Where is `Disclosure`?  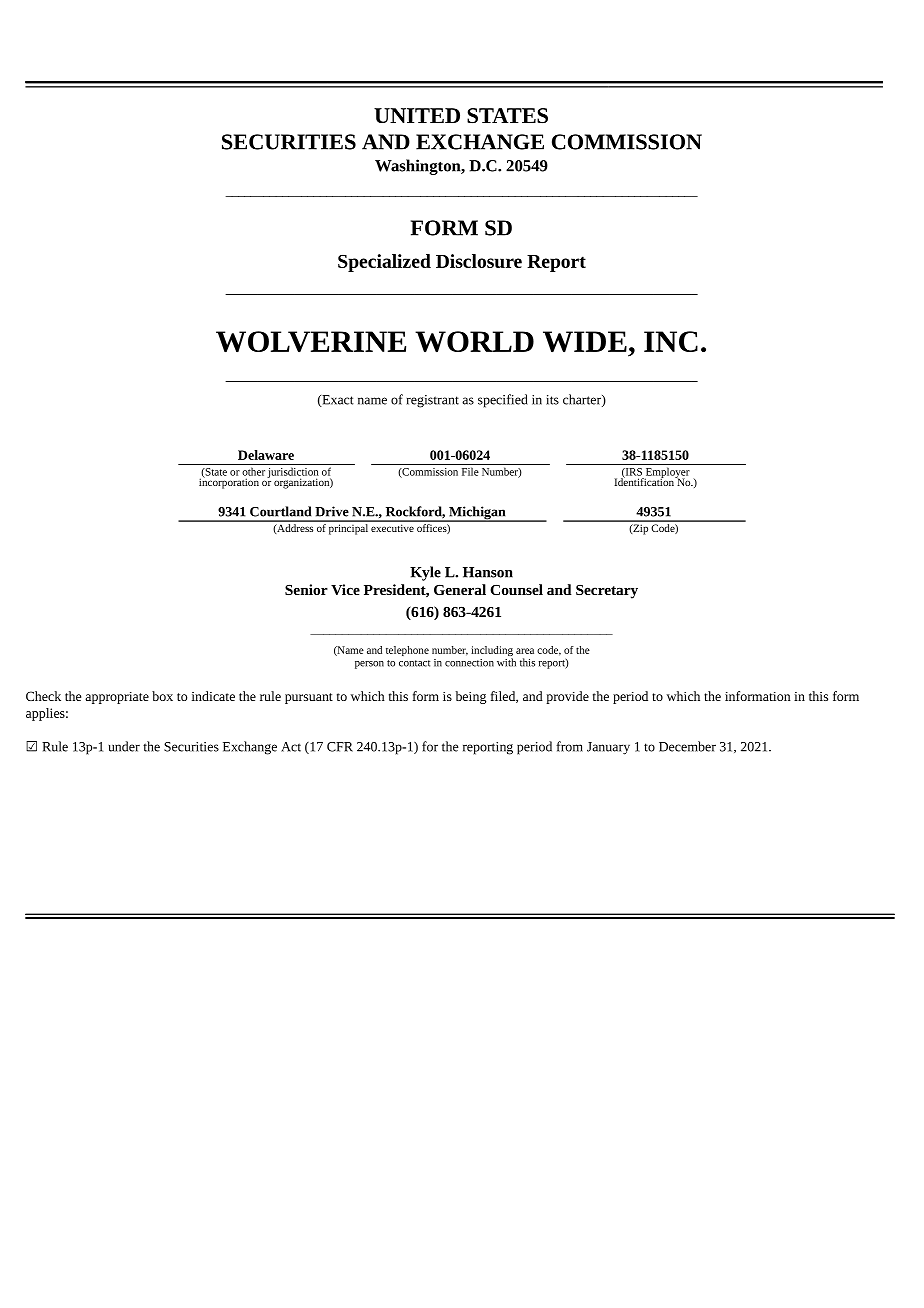 Disclosure is located at coordinates (479, 261).
